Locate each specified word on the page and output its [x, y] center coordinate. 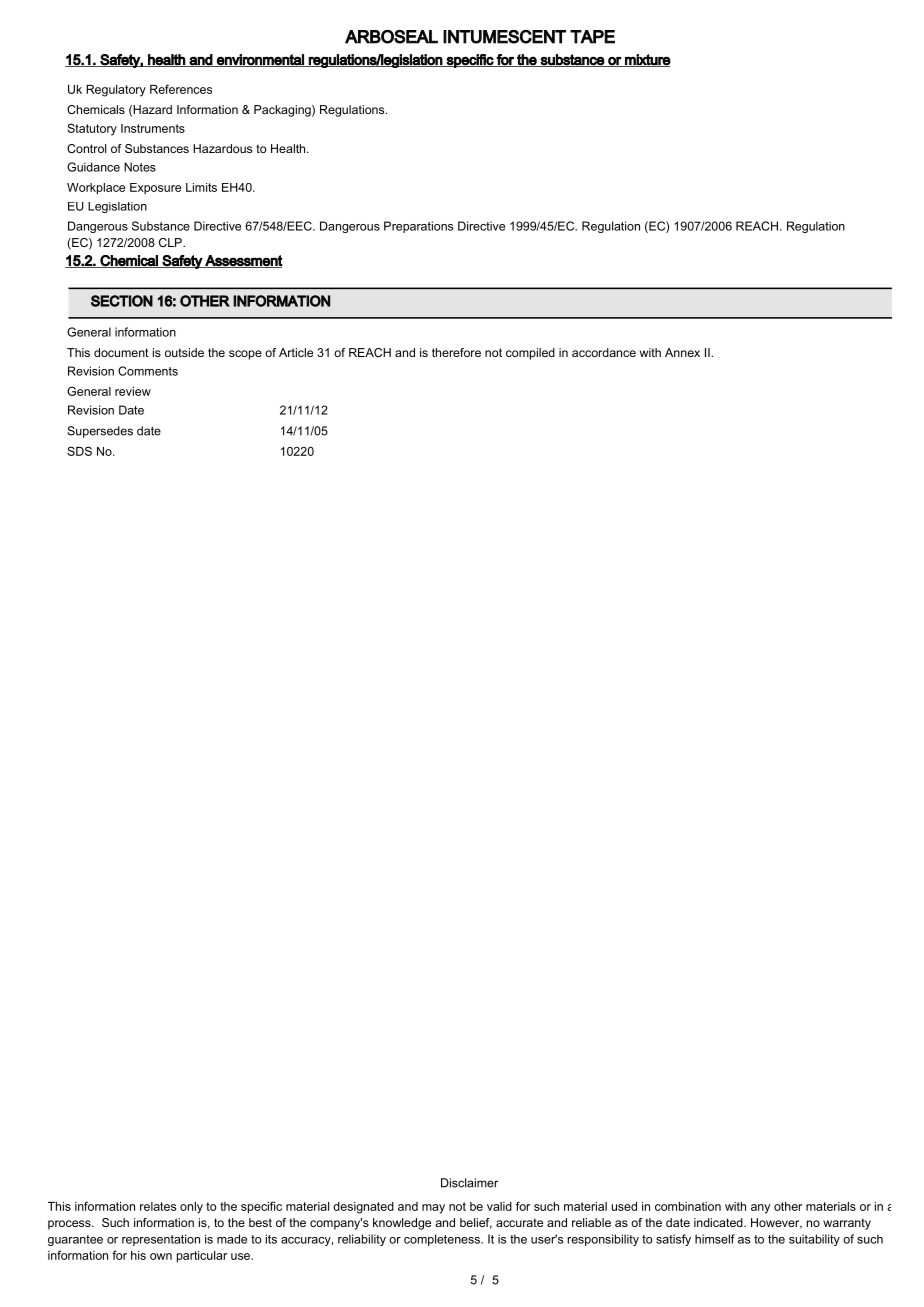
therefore [456, 352]
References [181, 89]
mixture [647, 60]
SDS [79, 451]
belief [476, 1223]
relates [158, 1206]
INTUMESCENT [504, 37]
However [776, 1223]
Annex [682, 352]
